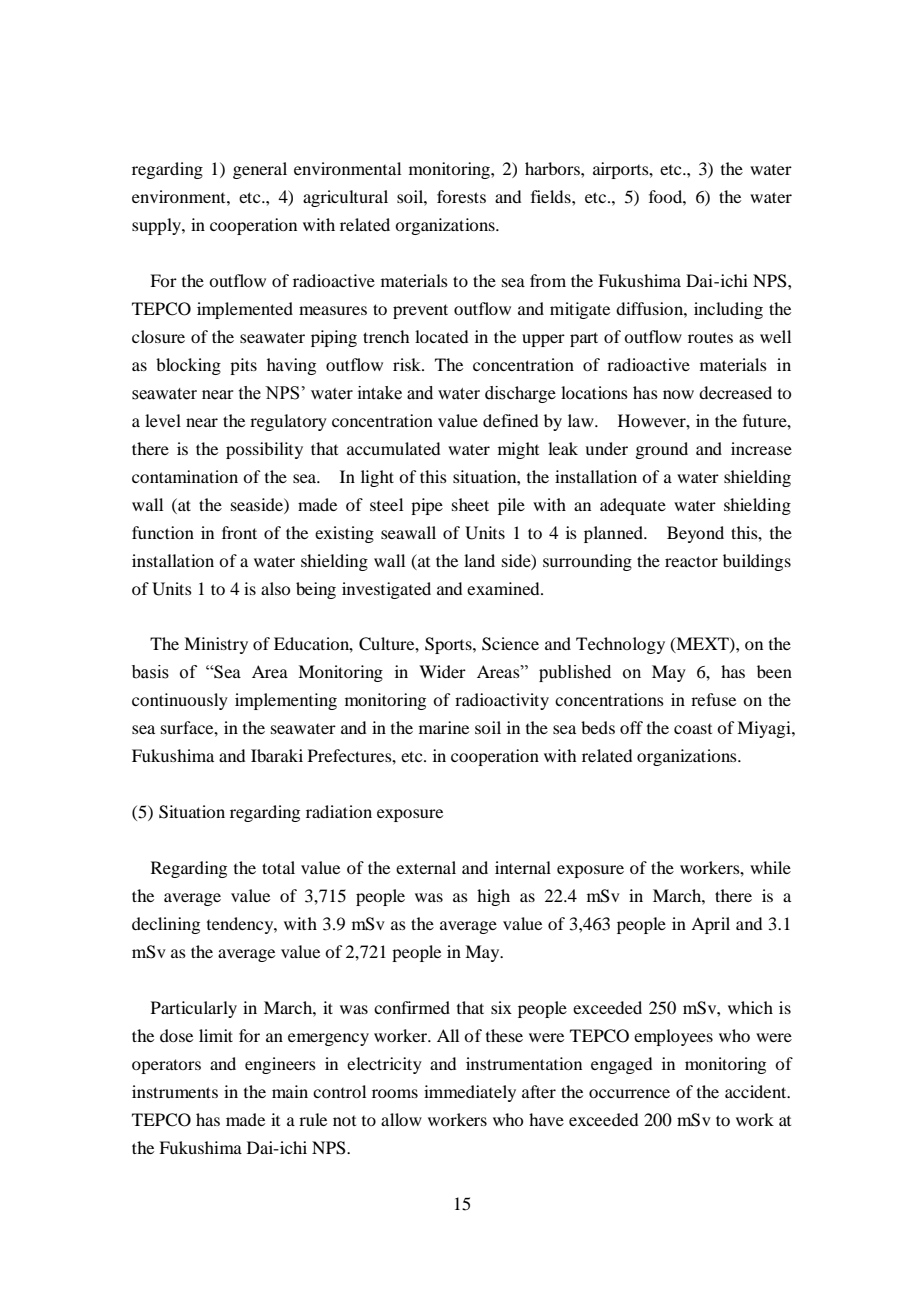 This document has width=924, height=1308. I want to click on coast, so click(693, 729).
